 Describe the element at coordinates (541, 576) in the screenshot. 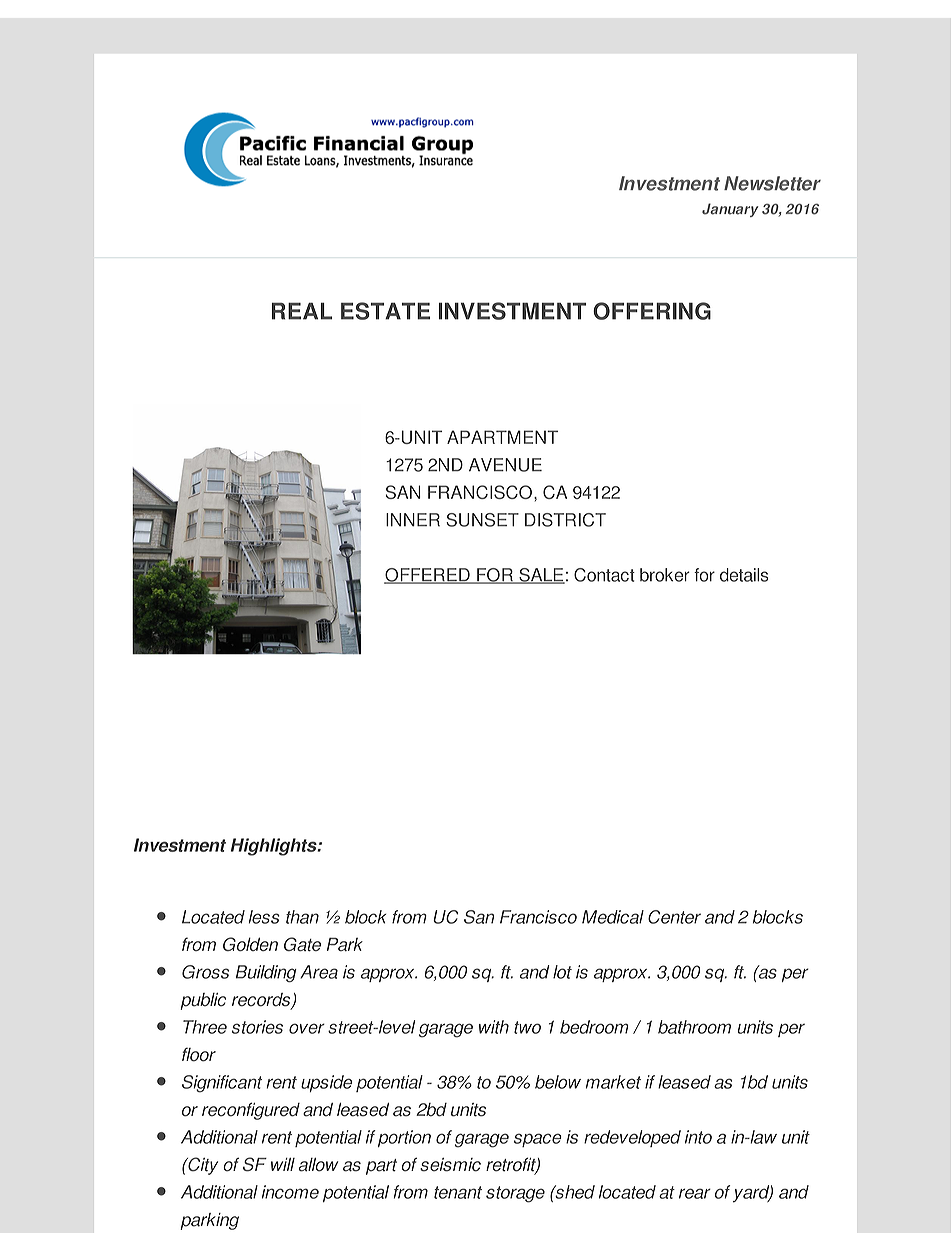

I see `SALE` at that location.
